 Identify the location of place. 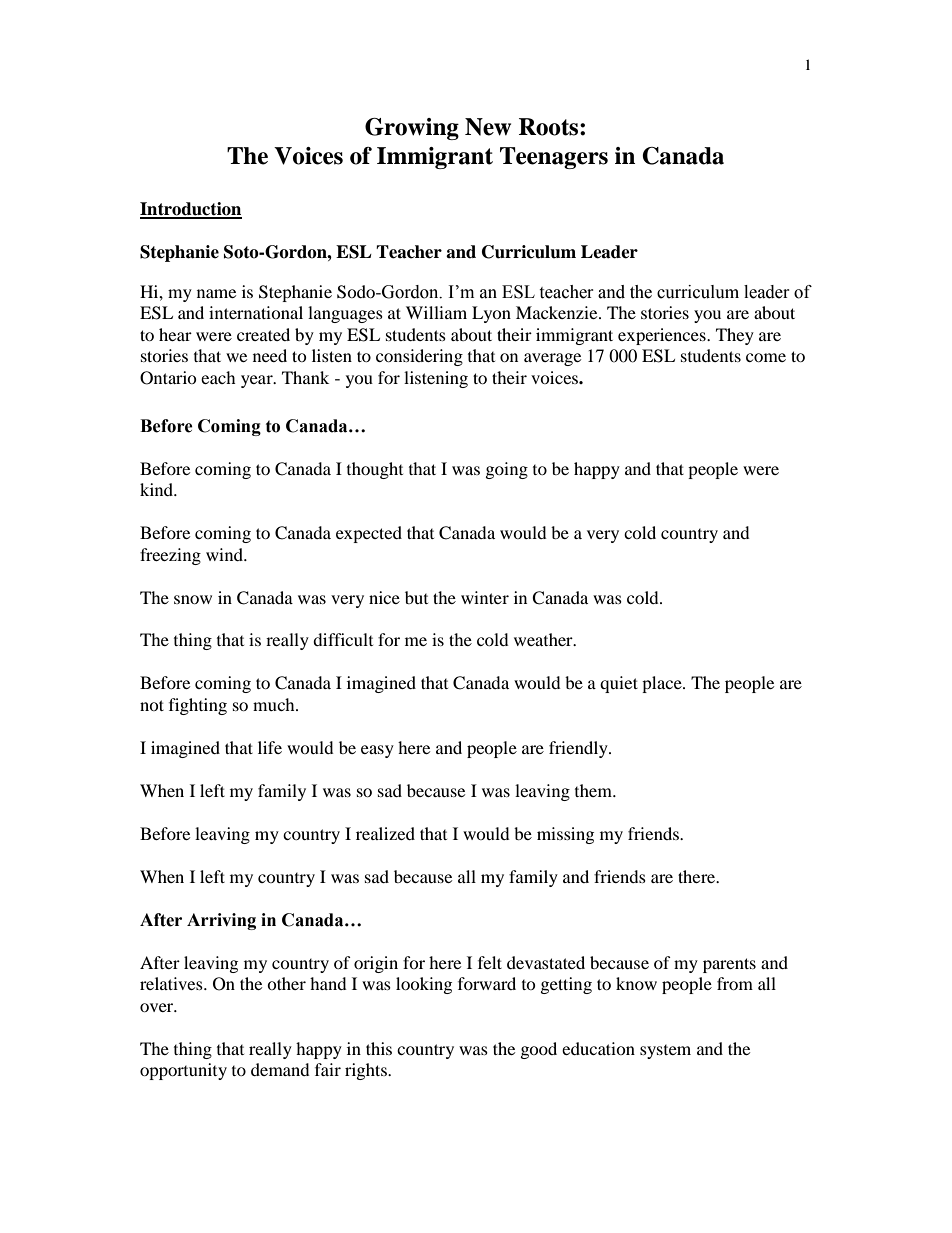
(663, 684).
